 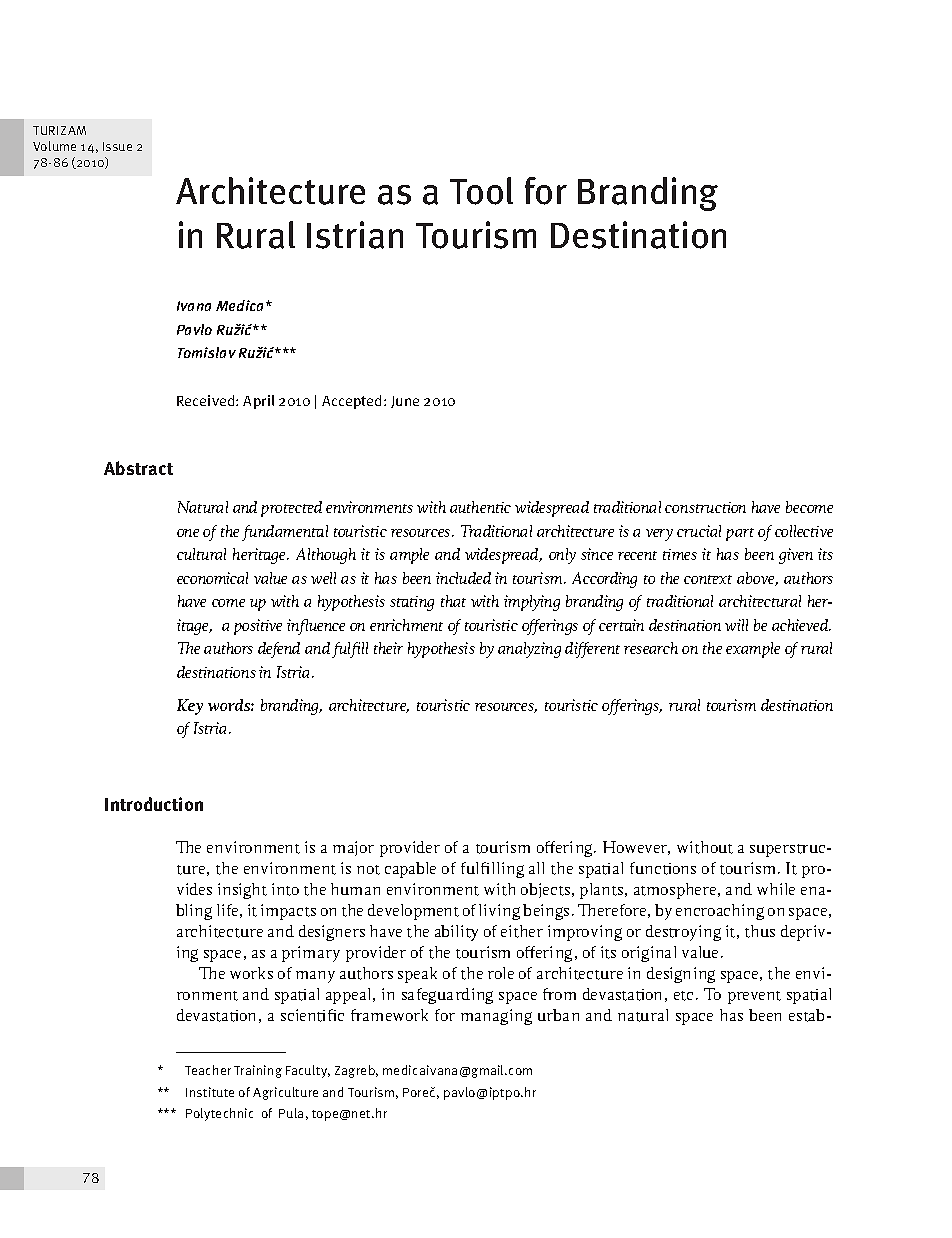 I want to click on managing, so click(x=496, y=1017).
